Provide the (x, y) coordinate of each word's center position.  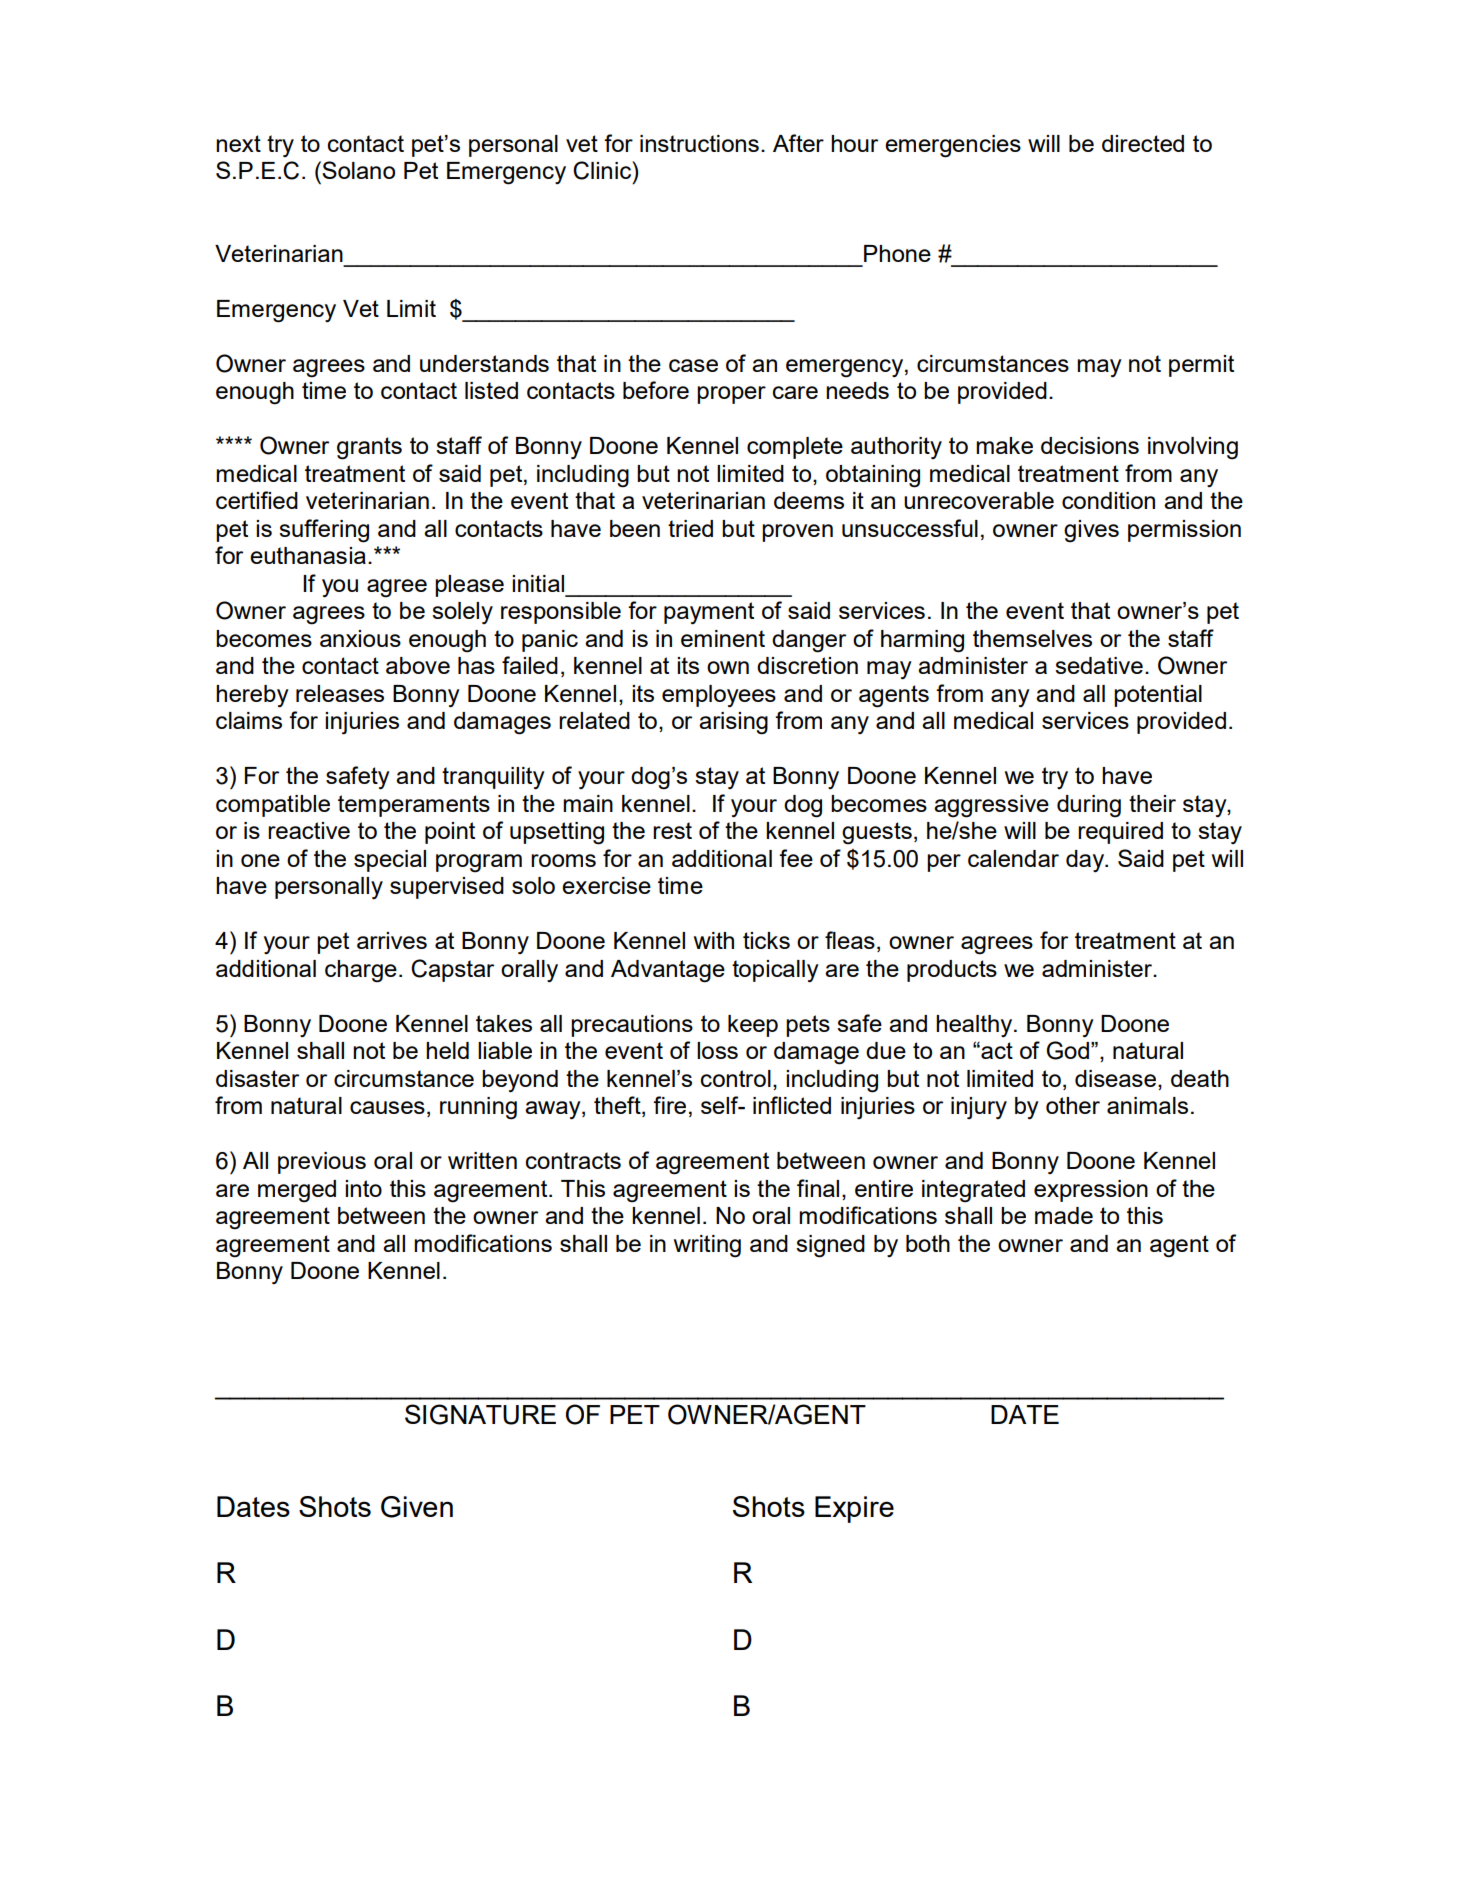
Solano (358, 170)
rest (672, 830)
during (1089, 806)
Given (417, 1507)
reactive (309, 830)
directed (1143, 143)
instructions (699, 143)
